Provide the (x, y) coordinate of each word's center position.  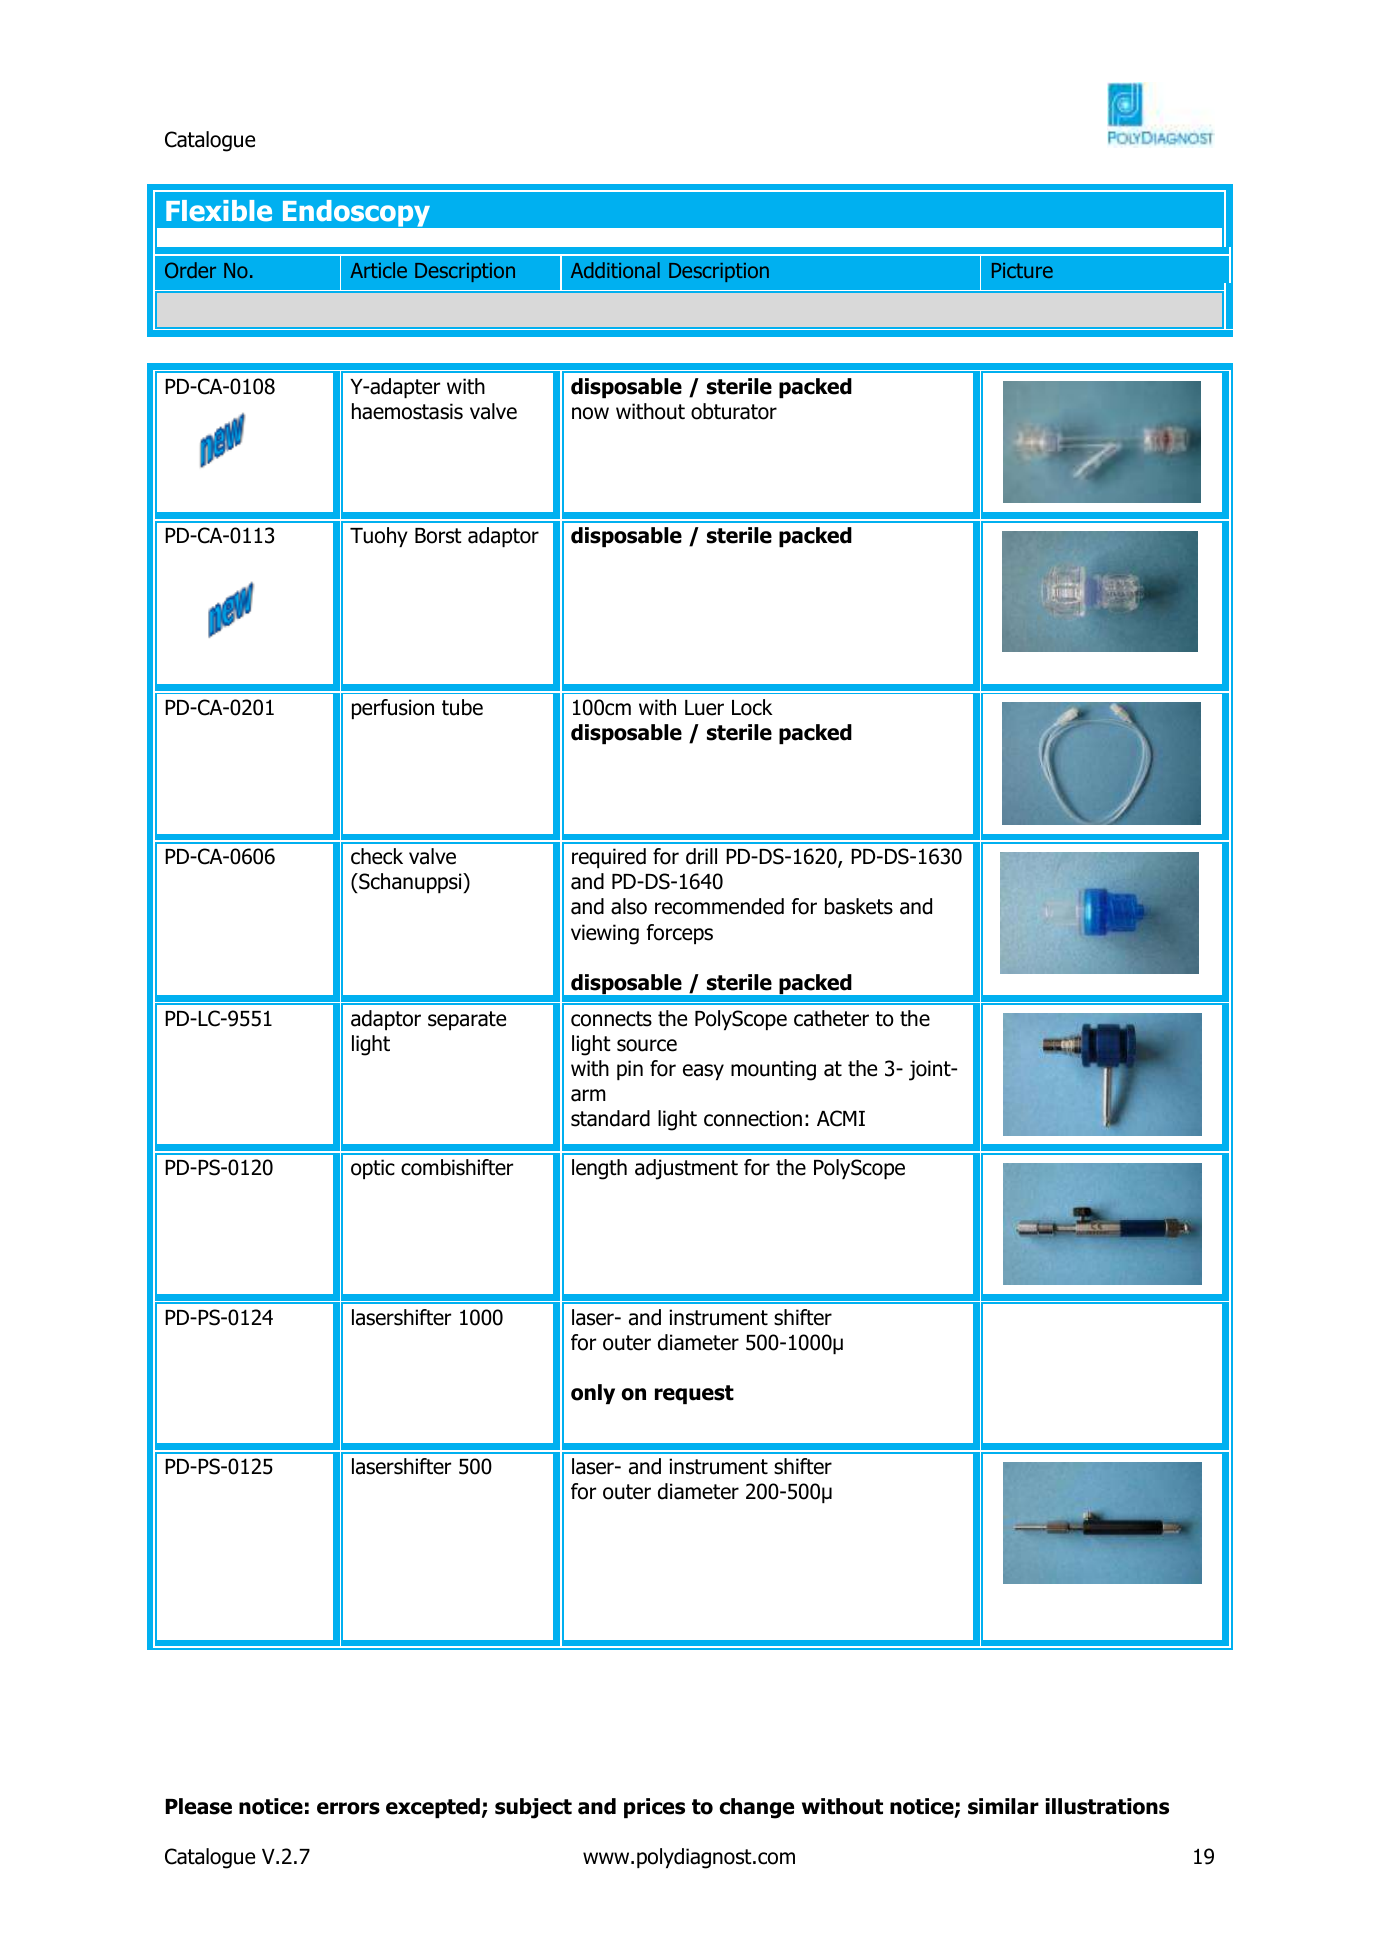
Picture (1022, 270)
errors (348, 1808)
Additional (615, 270)
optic (373, 1169)
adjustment (686, 1169)
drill (701, 856)
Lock (752, 707)
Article (378, 270)
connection (753, 1118)
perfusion (393, 709)
